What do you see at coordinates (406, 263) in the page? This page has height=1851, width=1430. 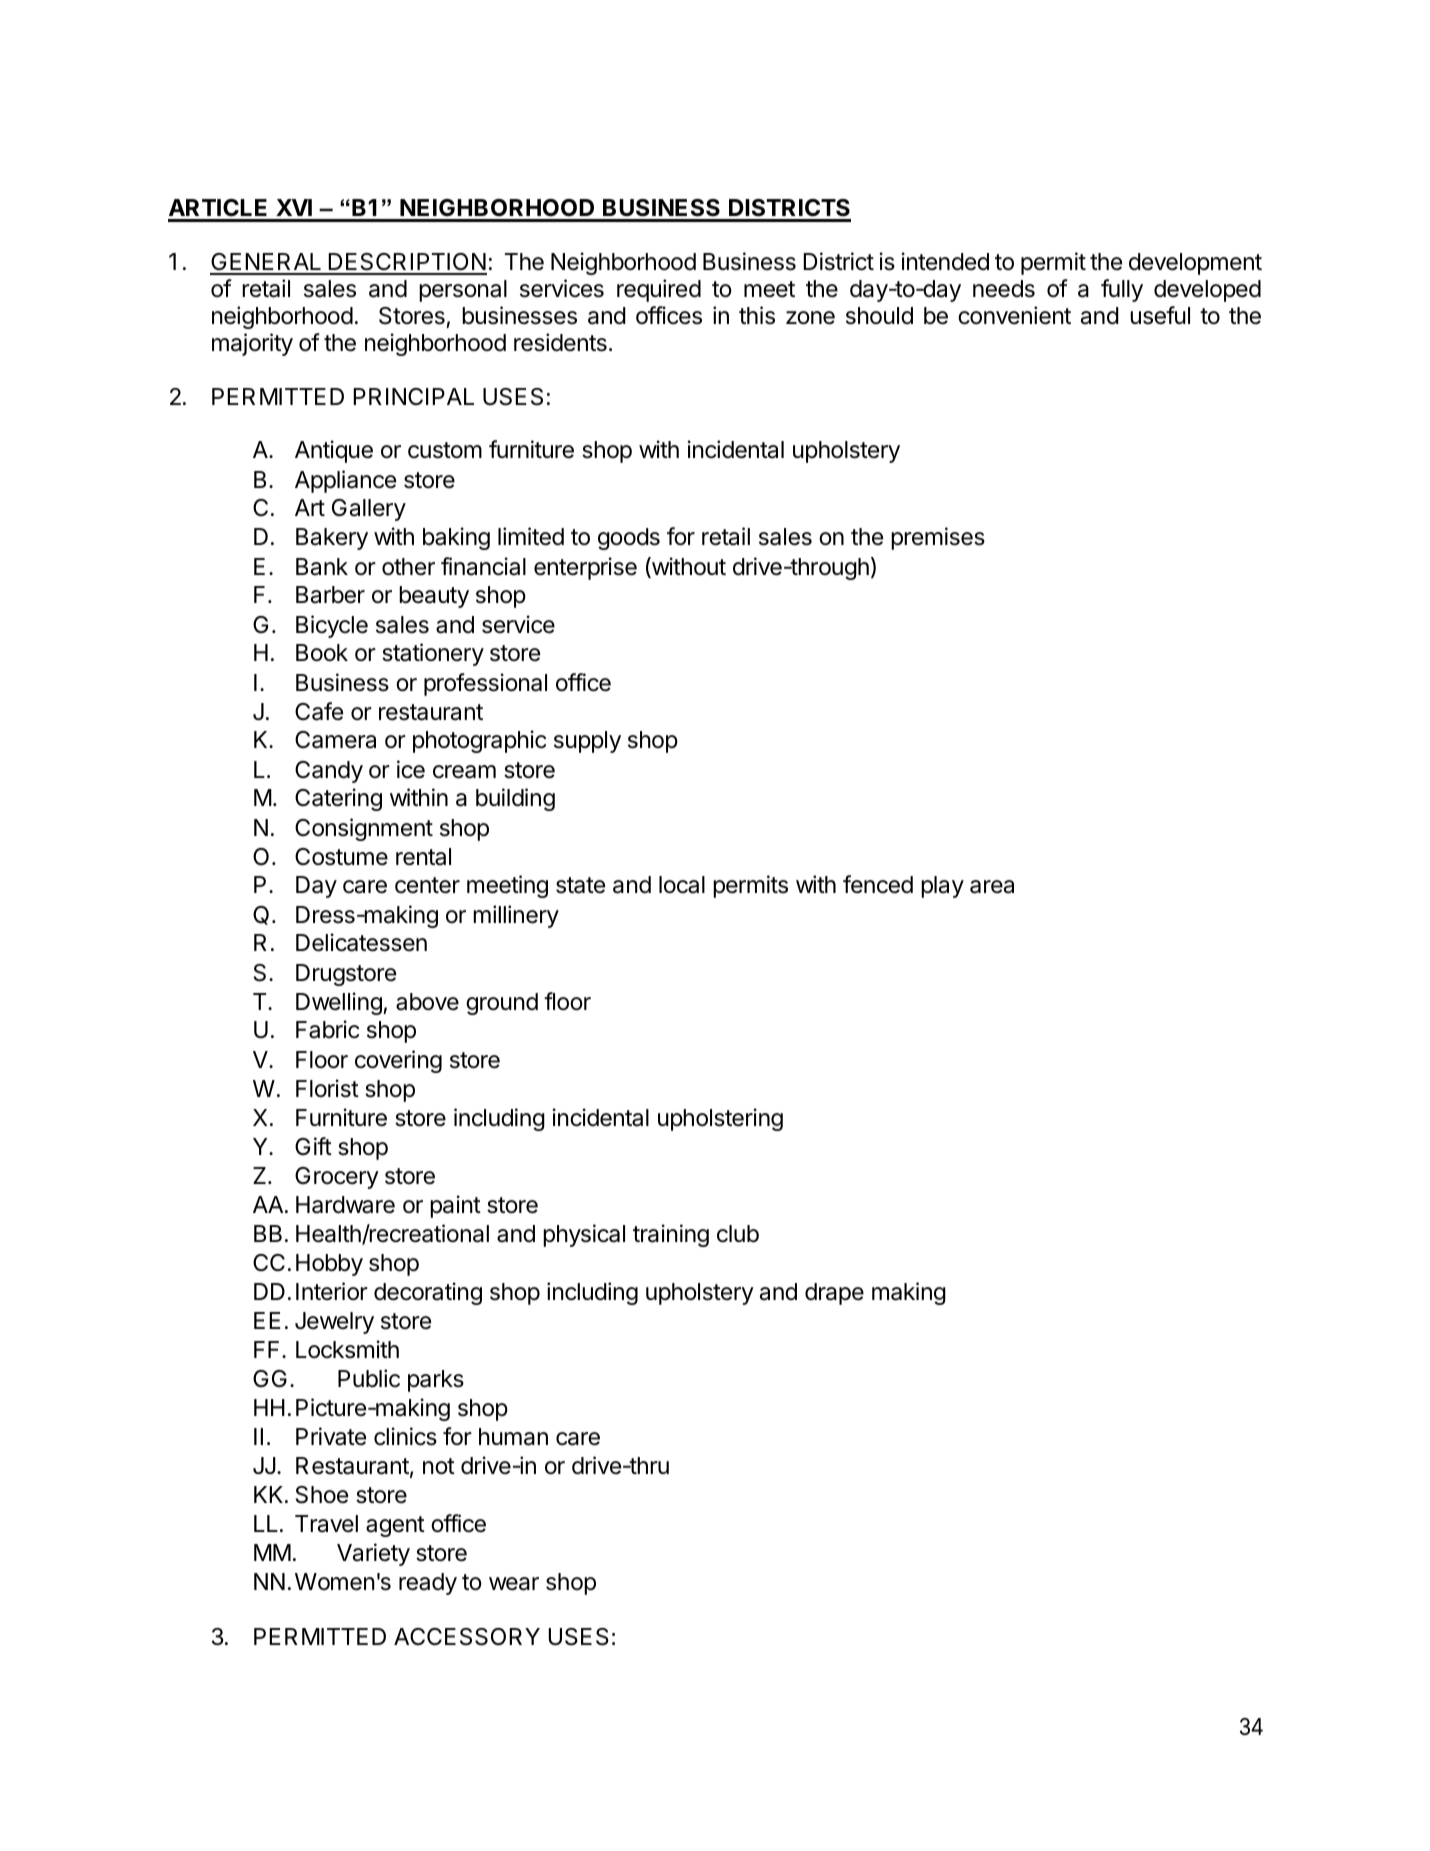 I see `DESCRIPTION` at bounding box center [406, 263].
